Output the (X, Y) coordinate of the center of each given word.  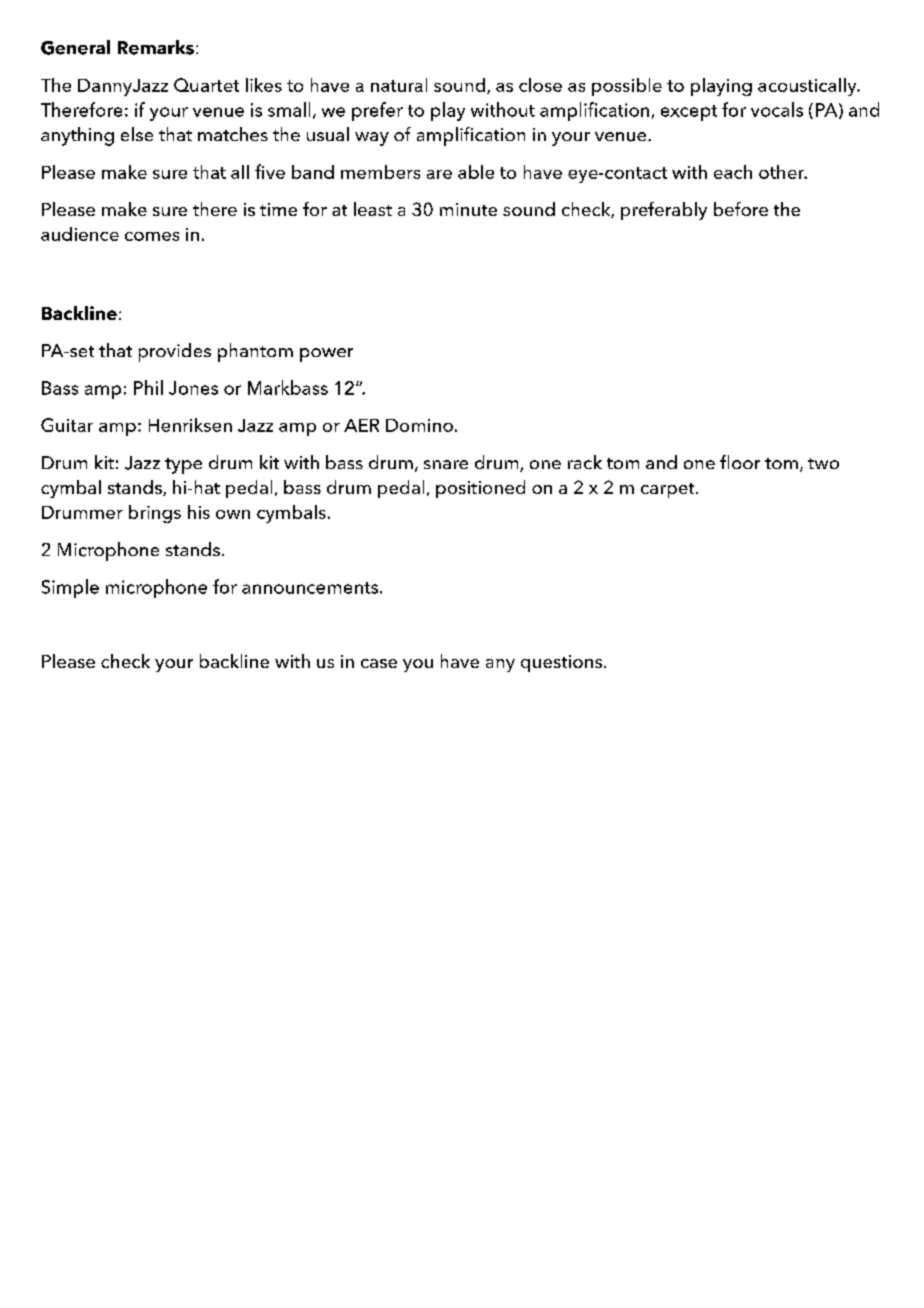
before (741, 209)
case (379, 663)
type (183, 466)
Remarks (156, 47)
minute (468, 209)
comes (152, 236)
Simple (70, 588)
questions (563, 663)
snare (446, 464)
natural (399, 85)
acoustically (808, 87)
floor (740, 462)
